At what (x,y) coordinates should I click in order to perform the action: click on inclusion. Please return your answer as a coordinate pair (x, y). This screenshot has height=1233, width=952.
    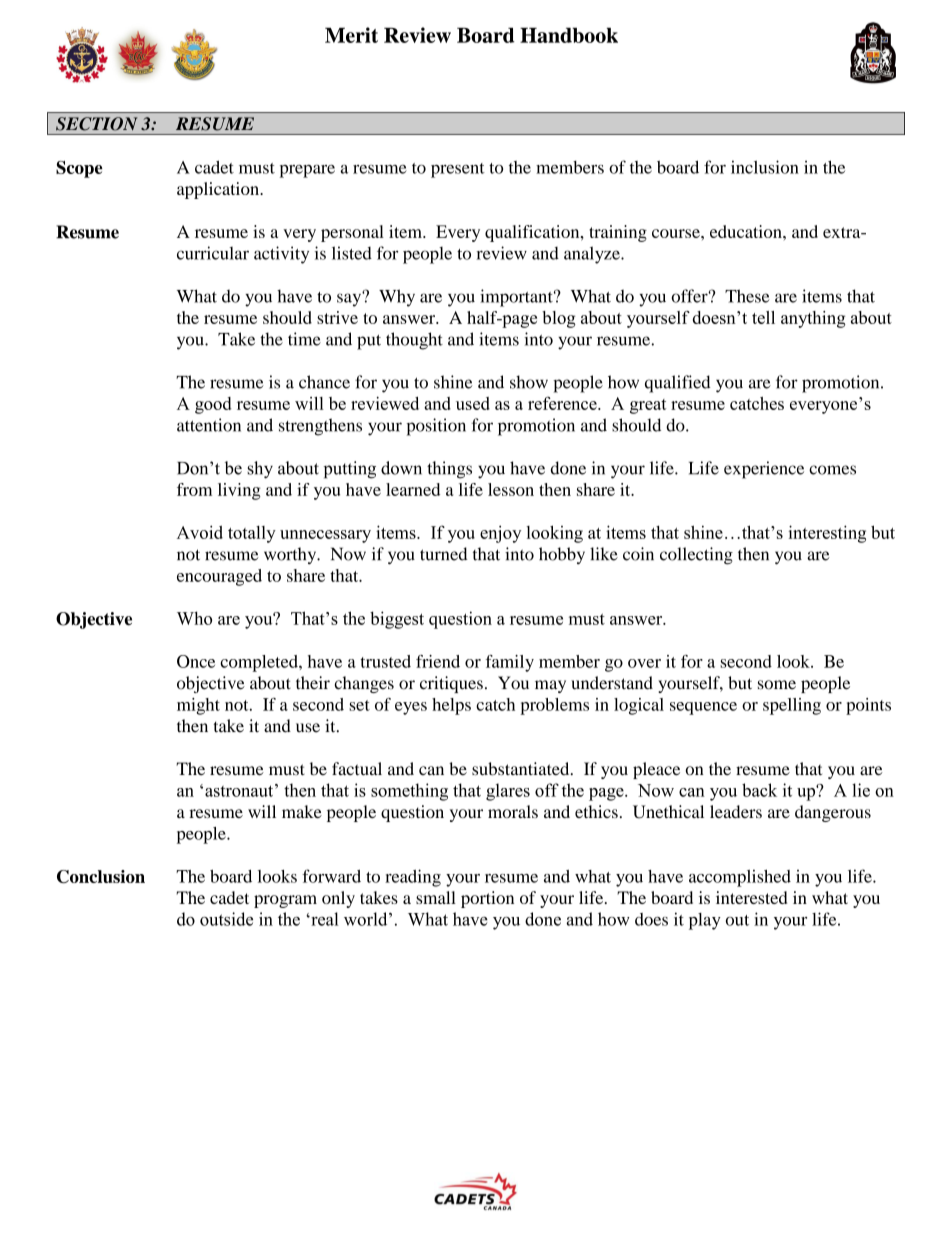
    Looking at the image, I should click on (765, 167).
